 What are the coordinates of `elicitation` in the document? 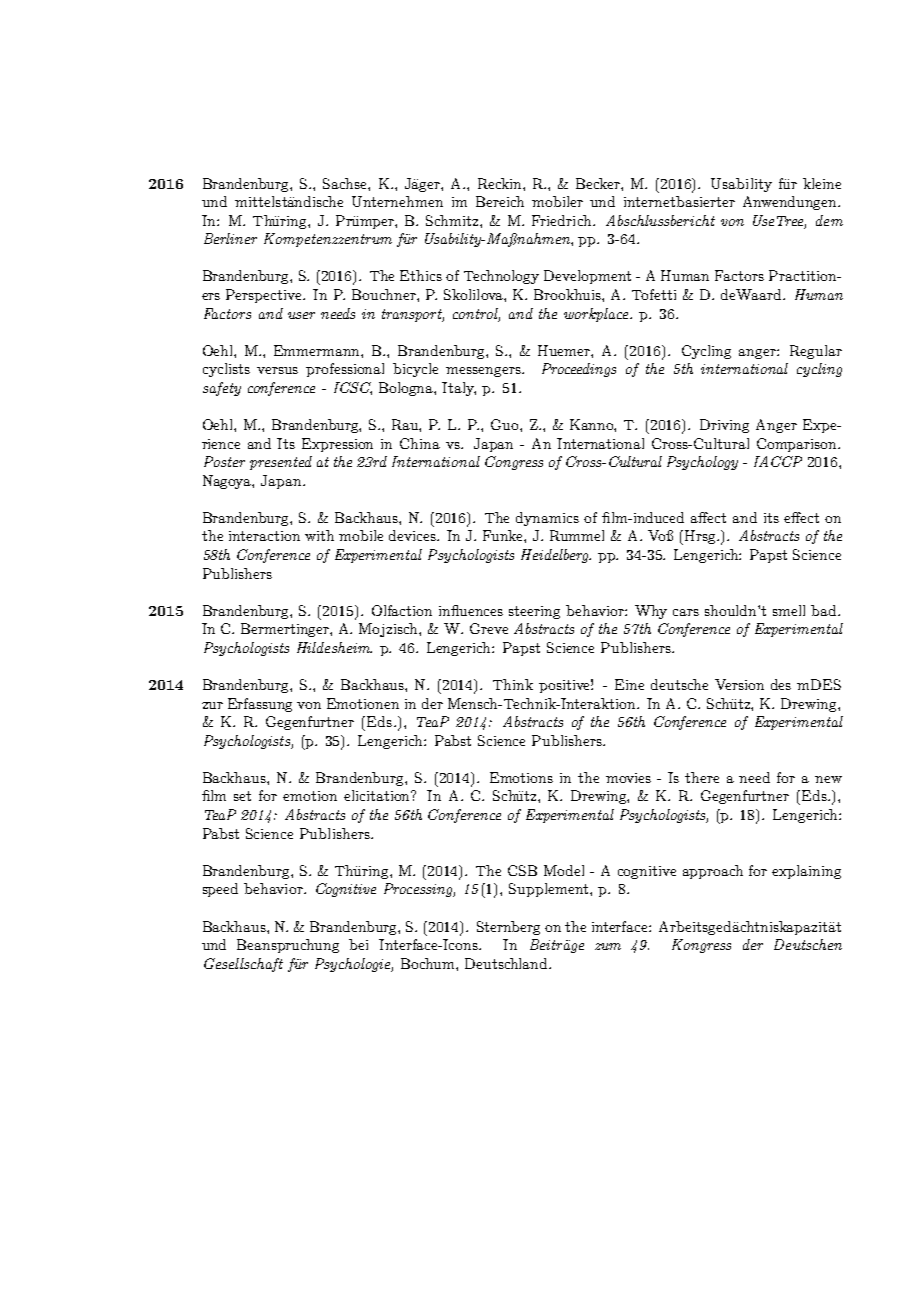 It's located at (378, 795).
